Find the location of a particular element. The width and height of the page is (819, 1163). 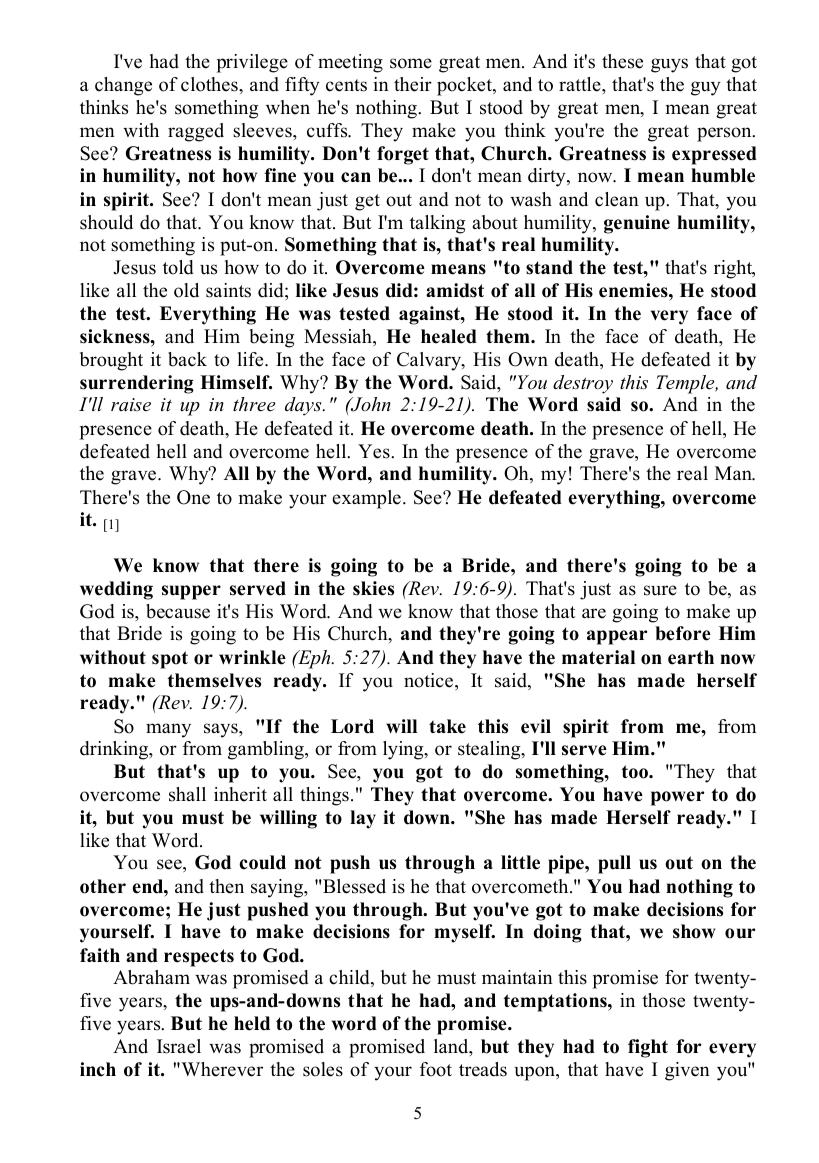

Israel is located at coordinates (179, 1046).
